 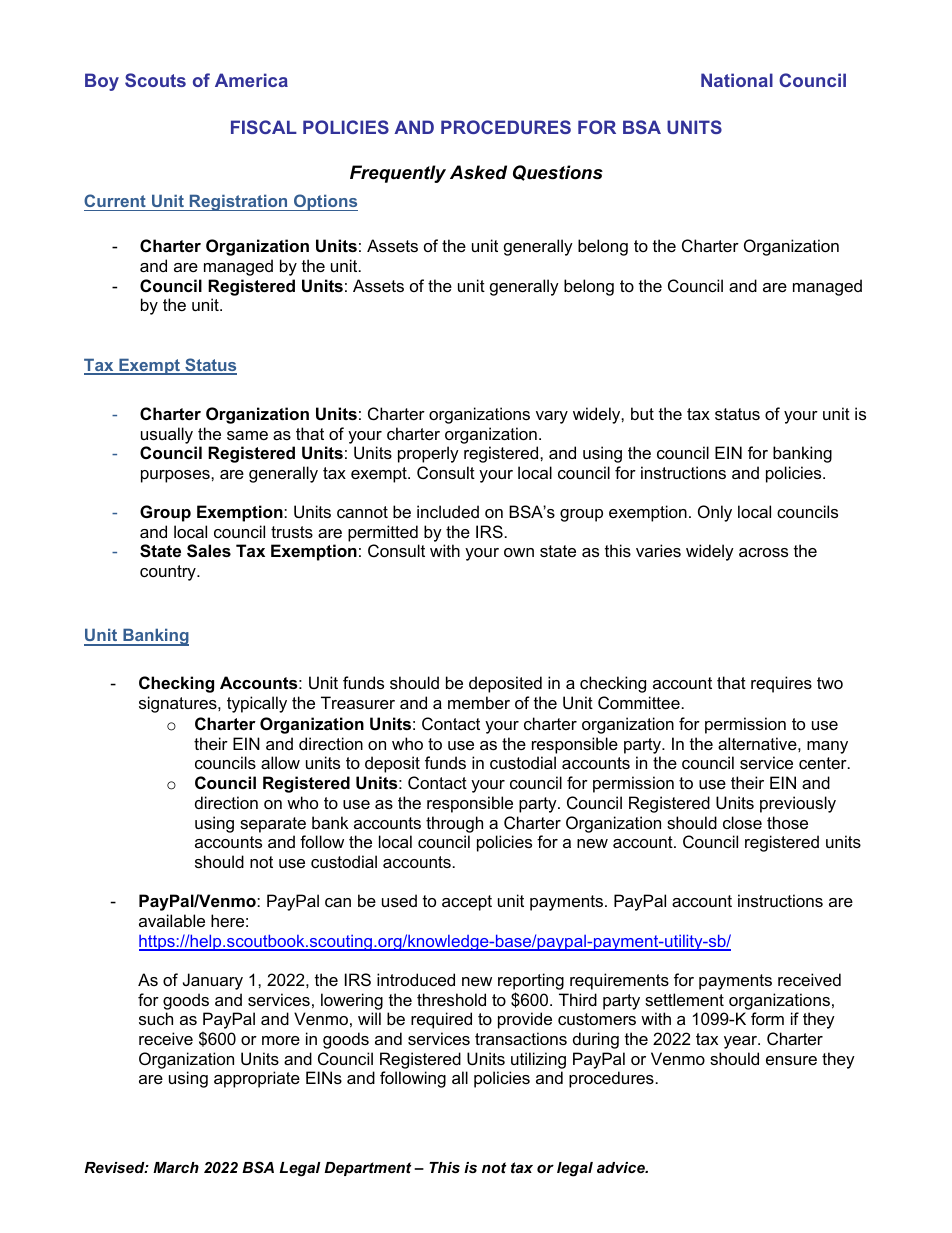 What do you see at coordinates (478, 172) in the page?
I see `Asked` at bounding box center [478, 172].
